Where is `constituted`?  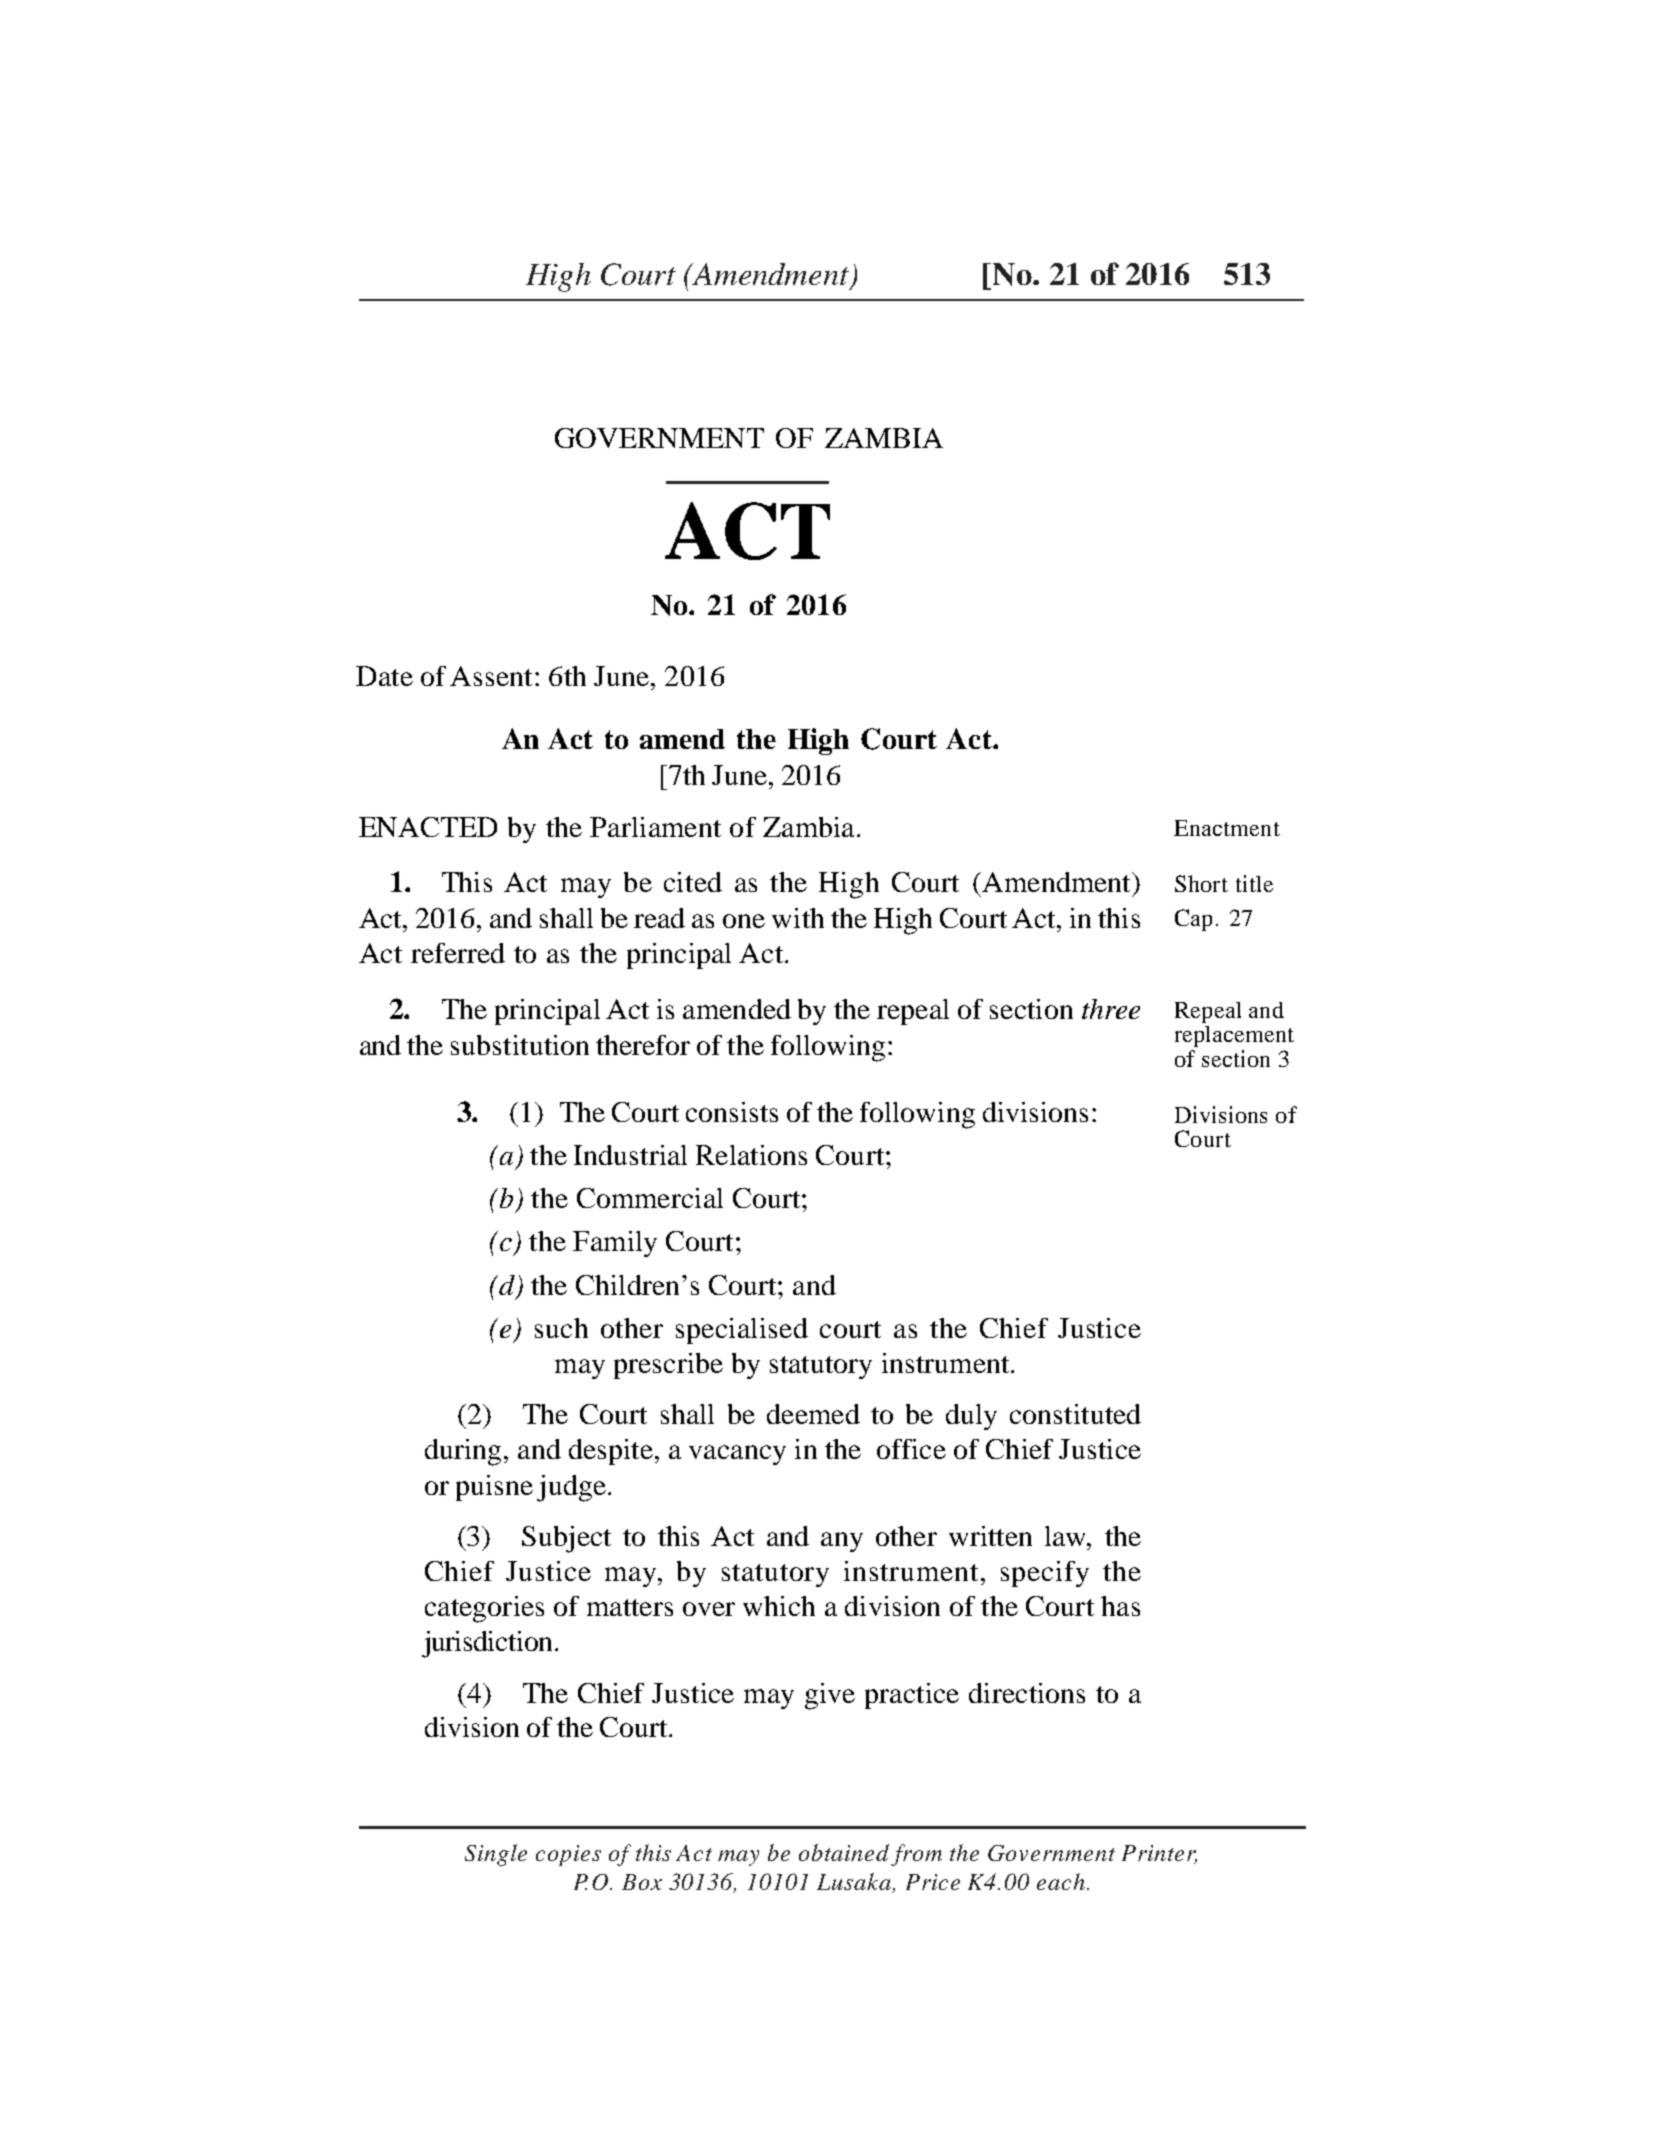 constituted is located at coordinates (1075, 1414).
